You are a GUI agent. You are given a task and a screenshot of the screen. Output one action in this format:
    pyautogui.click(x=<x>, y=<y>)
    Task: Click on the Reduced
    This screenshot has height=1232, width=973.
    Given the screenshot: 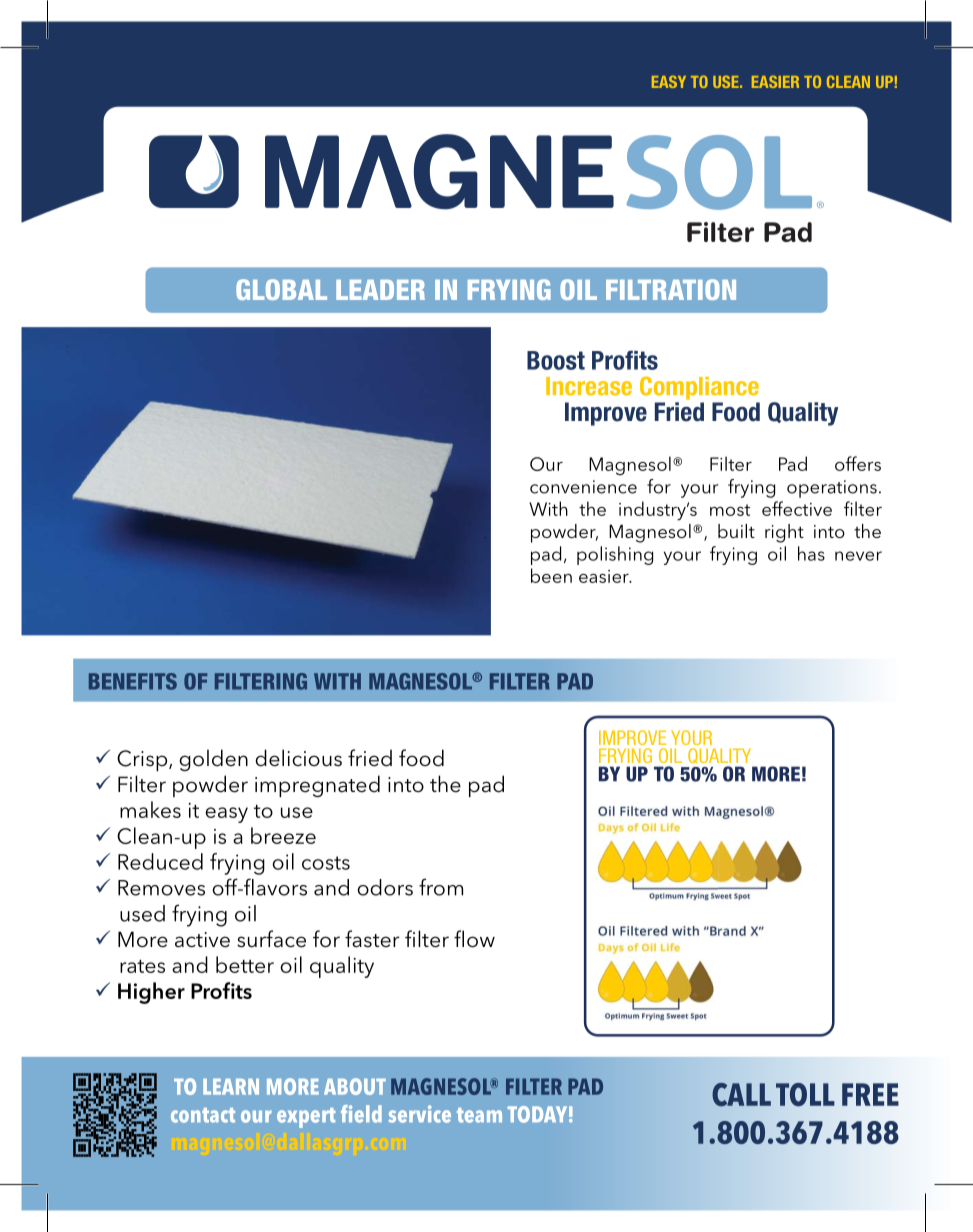 What is the action you would take?
    pyautogui.click(x=160, y=861)
